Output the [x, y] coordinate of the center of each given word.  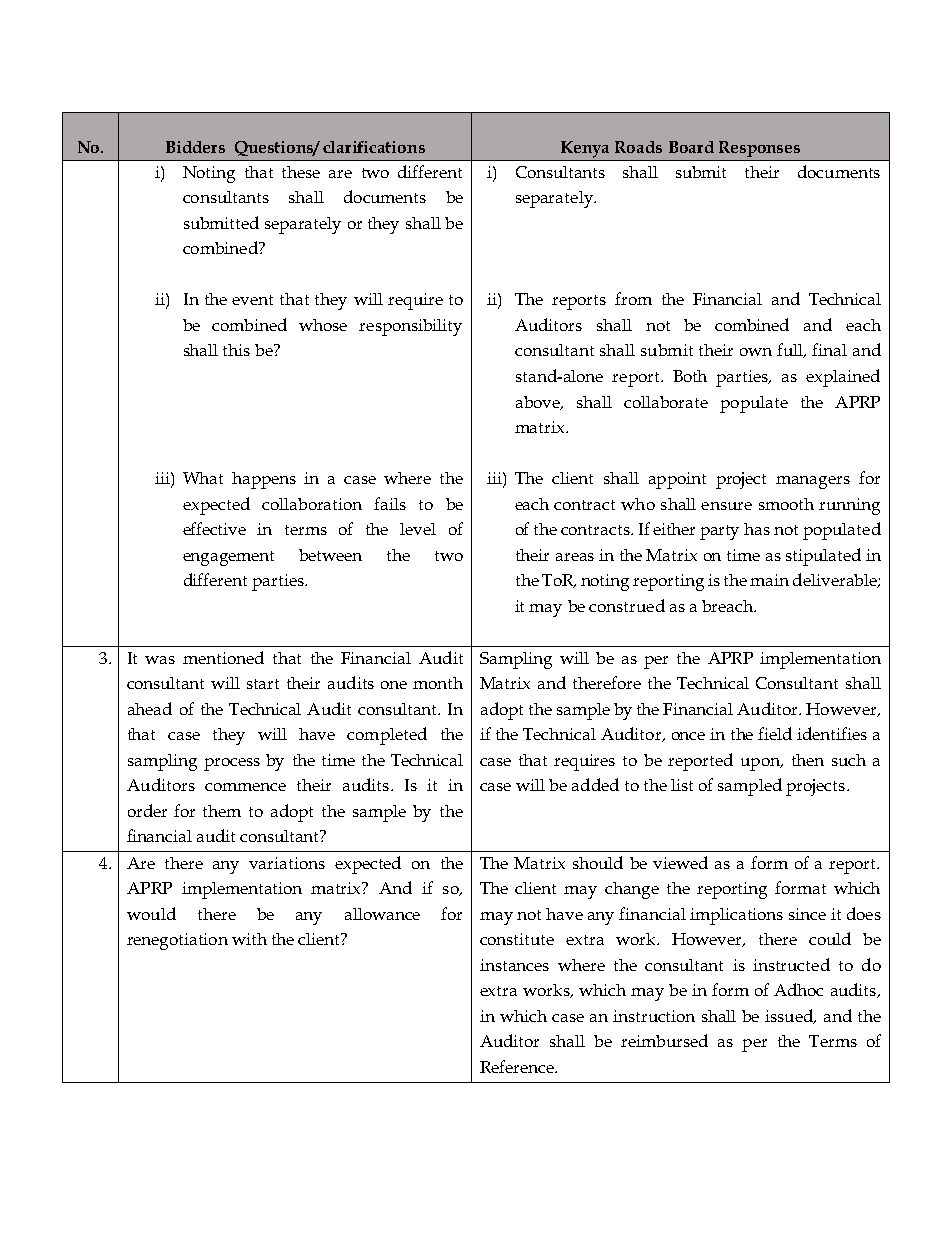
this [236, 350]
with [249, 939]
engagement [228, 558]
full [791, 350]
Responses [759, 149]
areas [575, 557]
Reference [518, 1066]
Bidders [195, 147]
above [539, 403]
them [222, 811]
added [595, 784]
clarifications [374, 147]
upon [761, 764]
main [769, 580]
